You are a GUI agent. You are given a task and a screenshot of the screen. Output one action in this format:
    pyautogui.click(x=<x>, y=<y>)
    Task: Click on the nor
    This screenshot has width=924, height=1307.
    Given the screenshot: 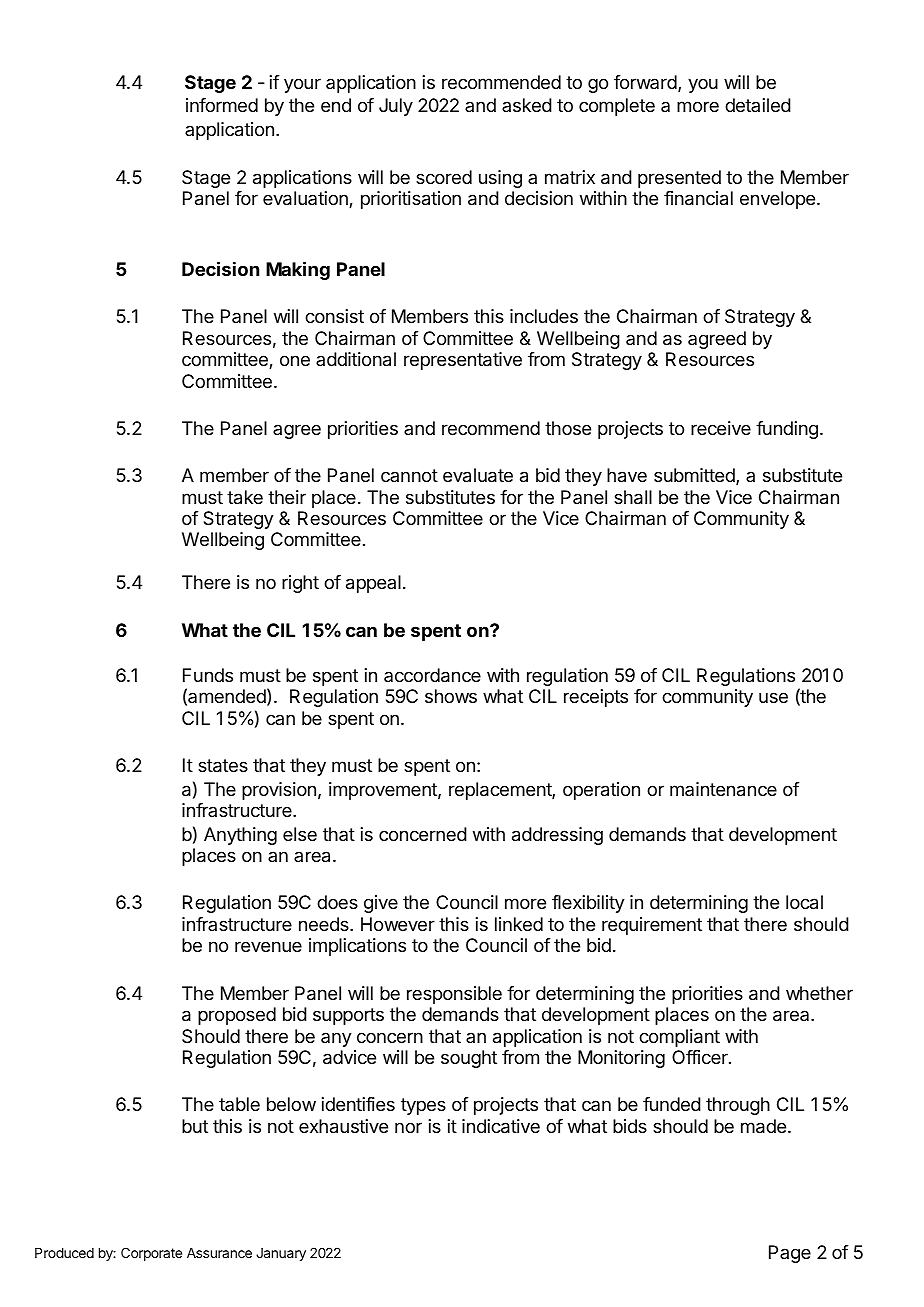 What is the action you would take?
    pyautogui.click(x=408, y=1127)
